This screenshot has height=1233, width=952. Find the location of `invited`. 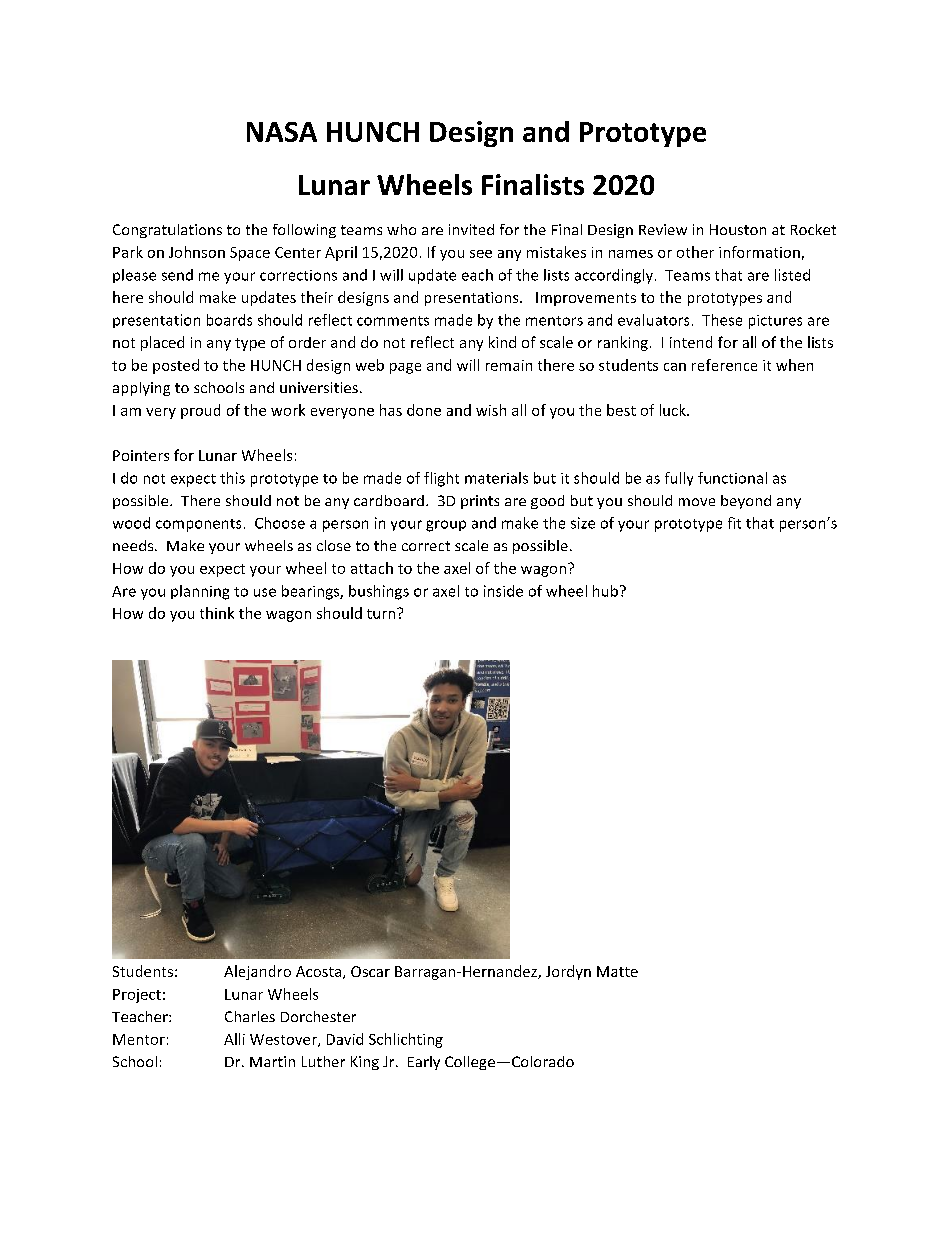

invited is located at coordinates (471, 229).
